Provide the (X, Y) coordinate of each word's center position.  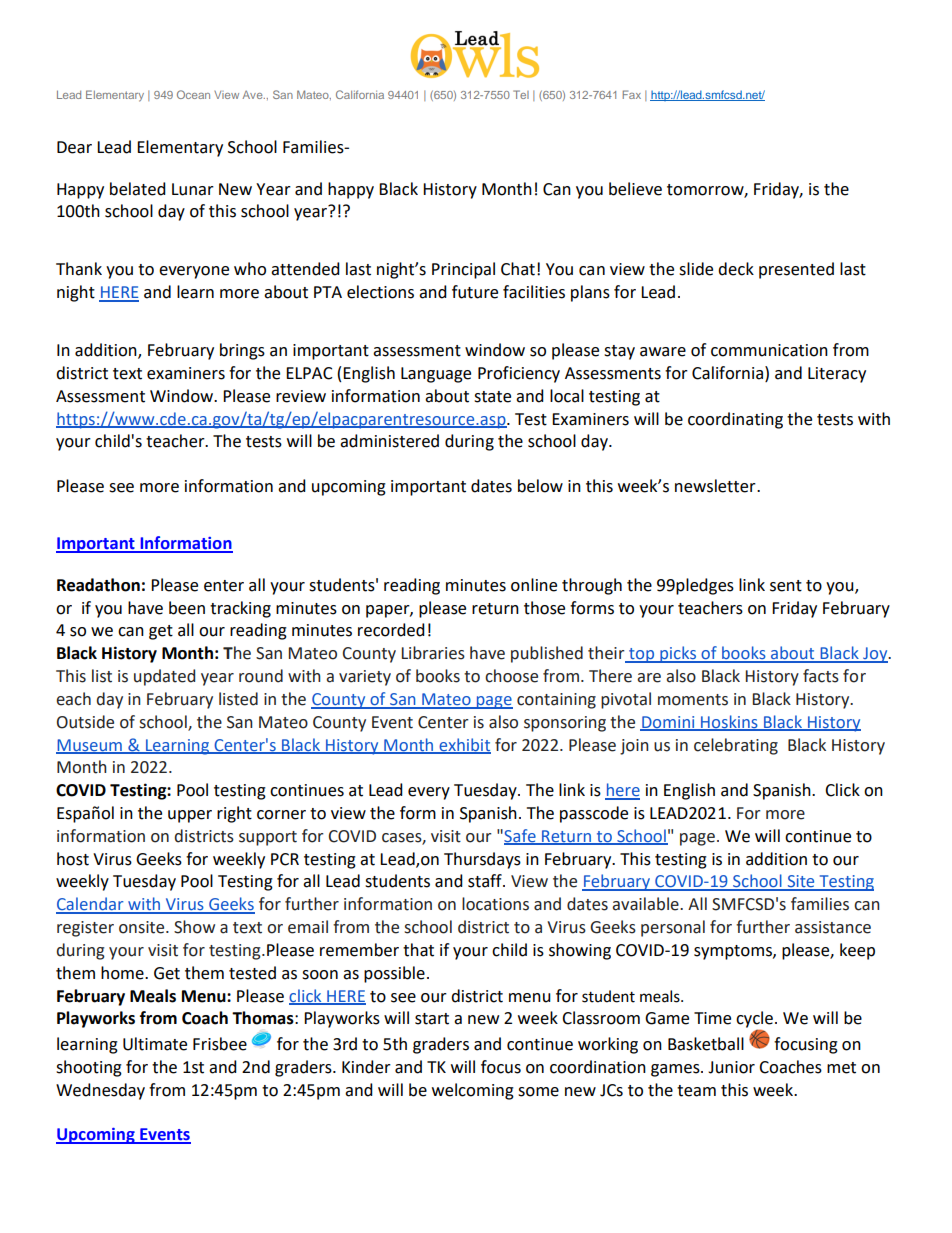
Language (436, 375)
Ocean (193, 94)
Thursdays (482, 860)
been (187, 608)
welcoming (473, 1091)
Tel (521, 94)
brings (242, 351)
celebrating (736, 746)
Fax (632, 94)
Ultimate (155, 1044)
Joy (875, 655)
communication (769, 350)
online (534, 585)
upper (190, 816)
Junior (731, 1067)
